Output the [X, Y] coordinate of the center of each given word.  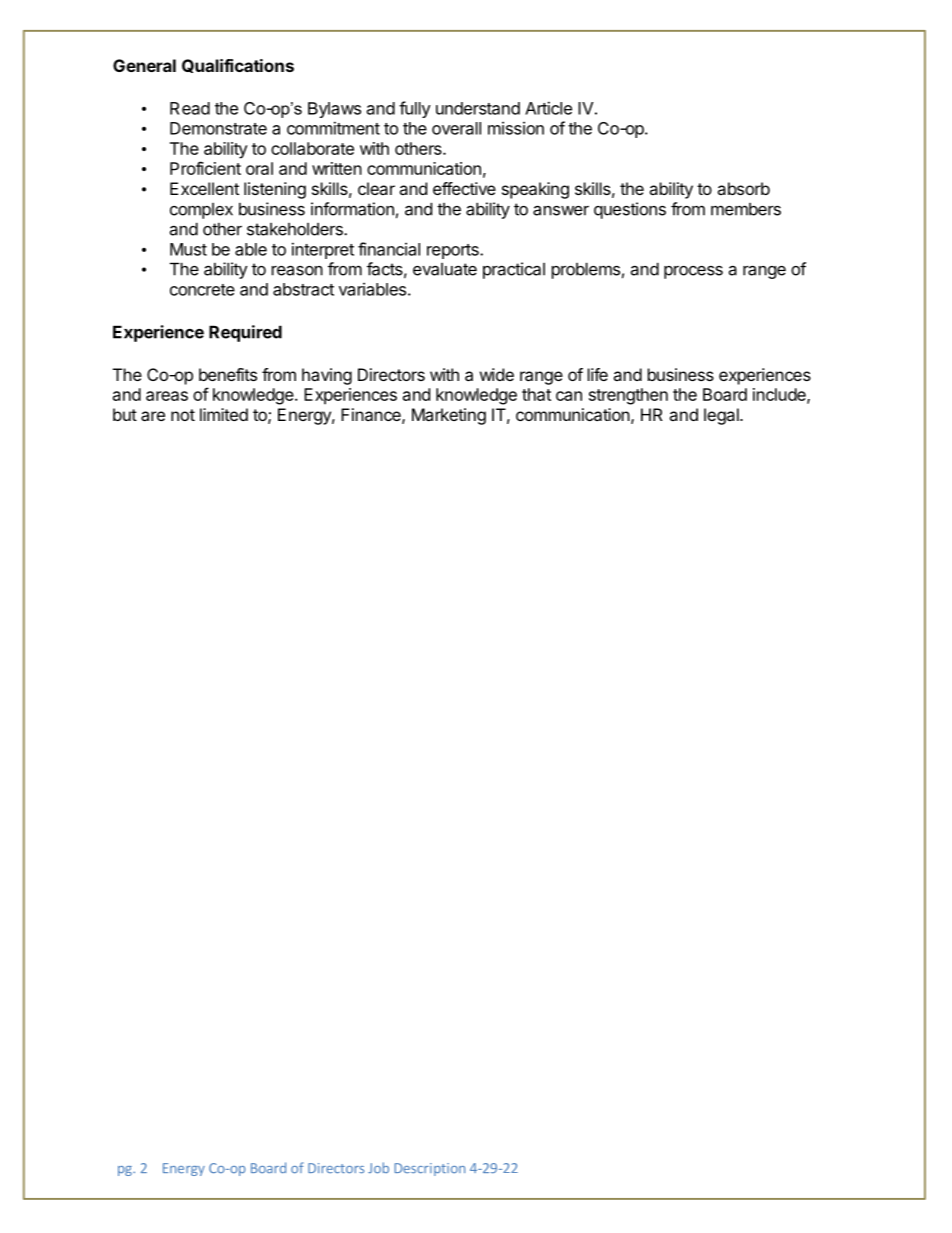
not [183, 415]
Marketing [449, 416]
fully [415, 109]
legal [722, 416]
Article [548, 108]
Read [190, 108]
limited [224, 414]
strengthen [628, 396]
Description [429, 1169]
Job [378, 1167]
